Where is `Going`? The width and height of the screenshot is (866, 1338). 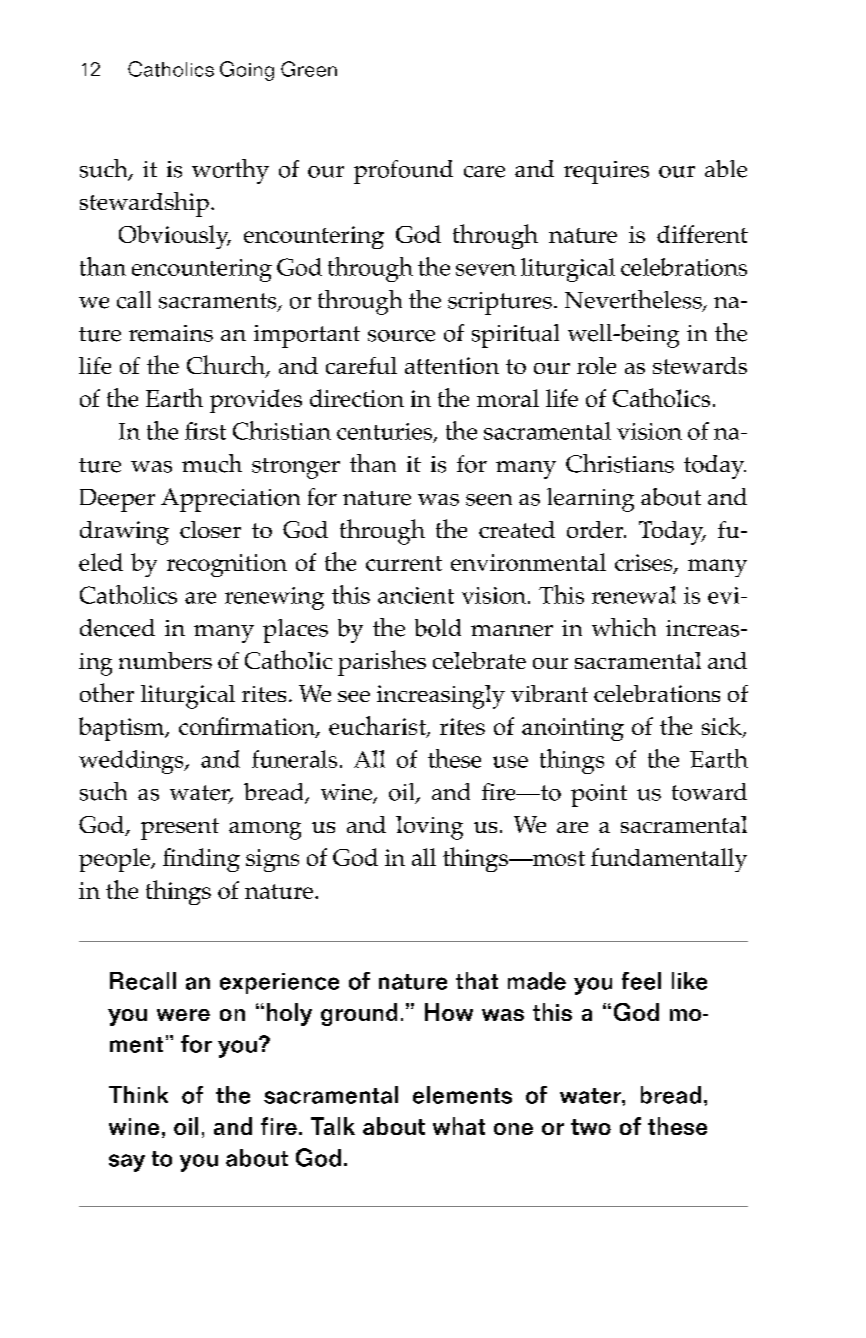 Going is located at coordinates (247, 71).
